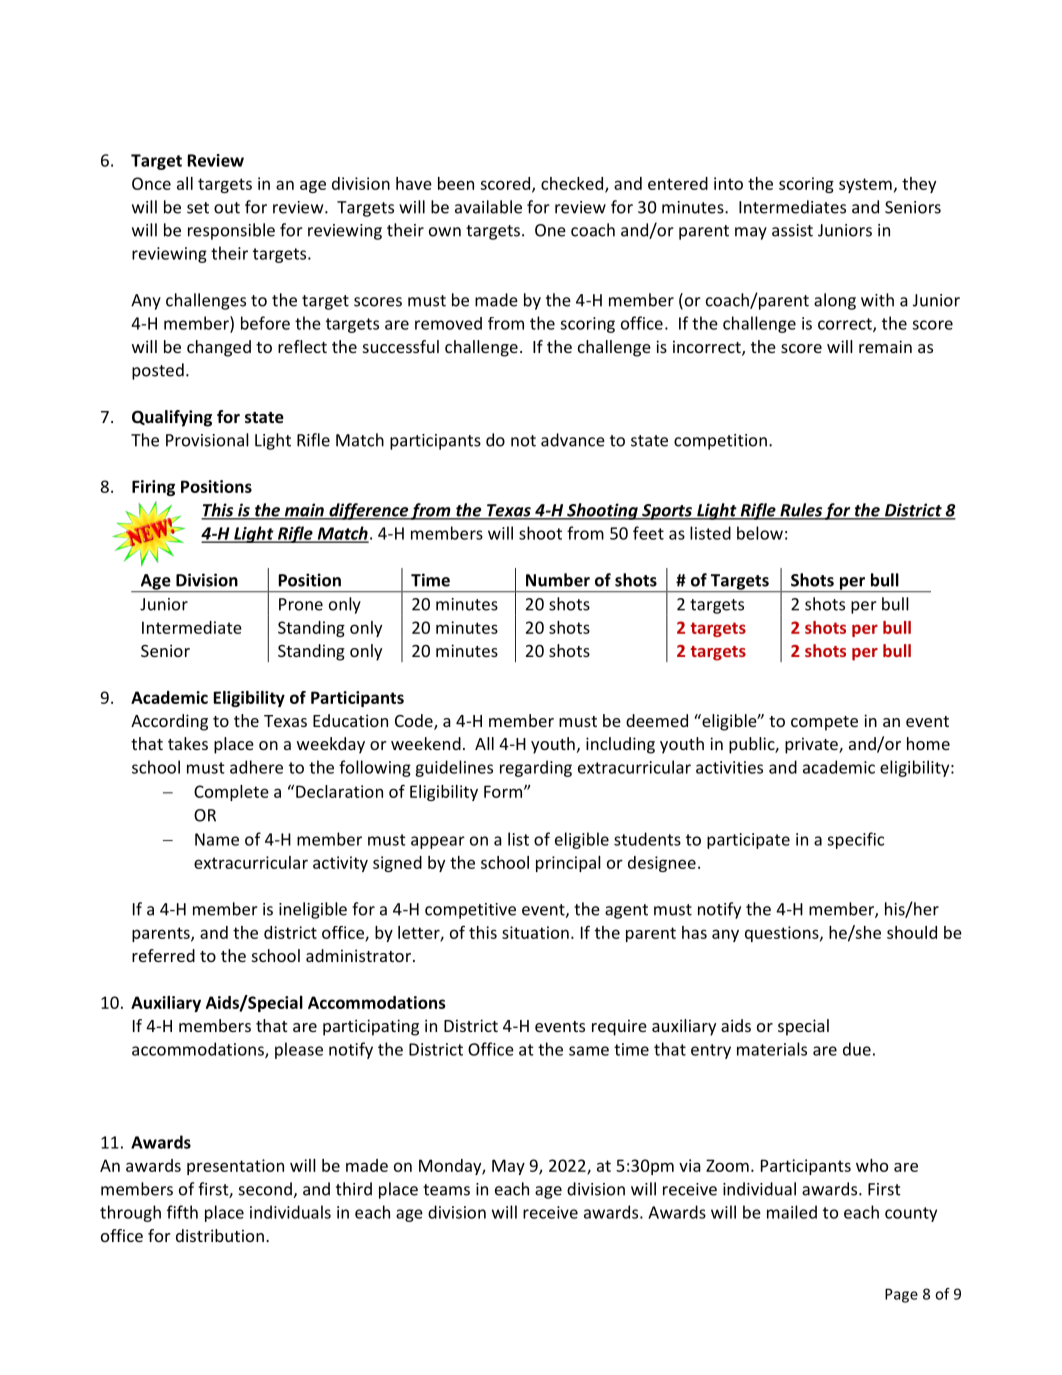 This image has width=1062, height=1375. Describe the element at coordinates (792, 230) in the image. I see `assist` at that location.
